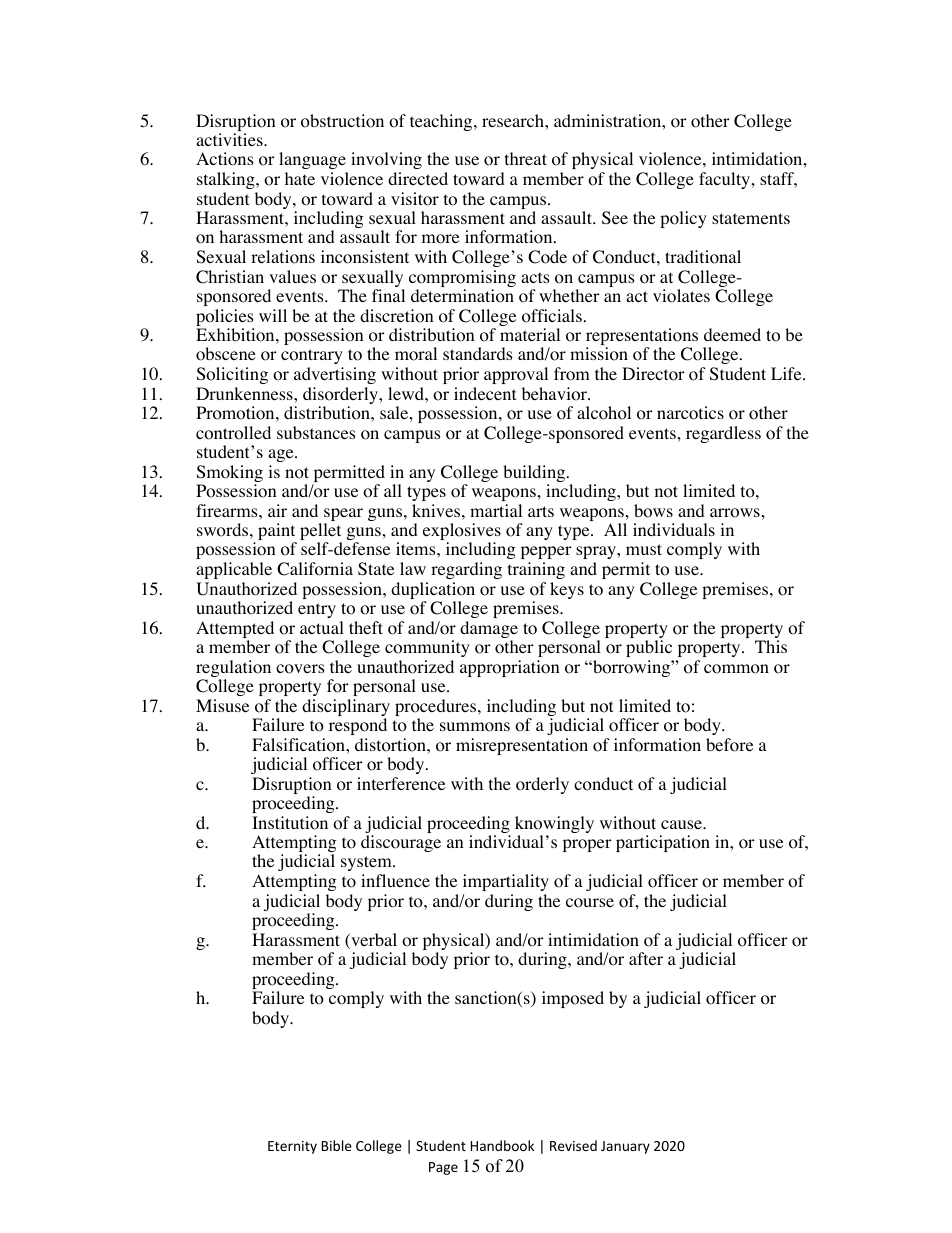  What do you see at coordinates (690, 413) in the document?
I see `narcotics` at bounding box center [690, 413].
